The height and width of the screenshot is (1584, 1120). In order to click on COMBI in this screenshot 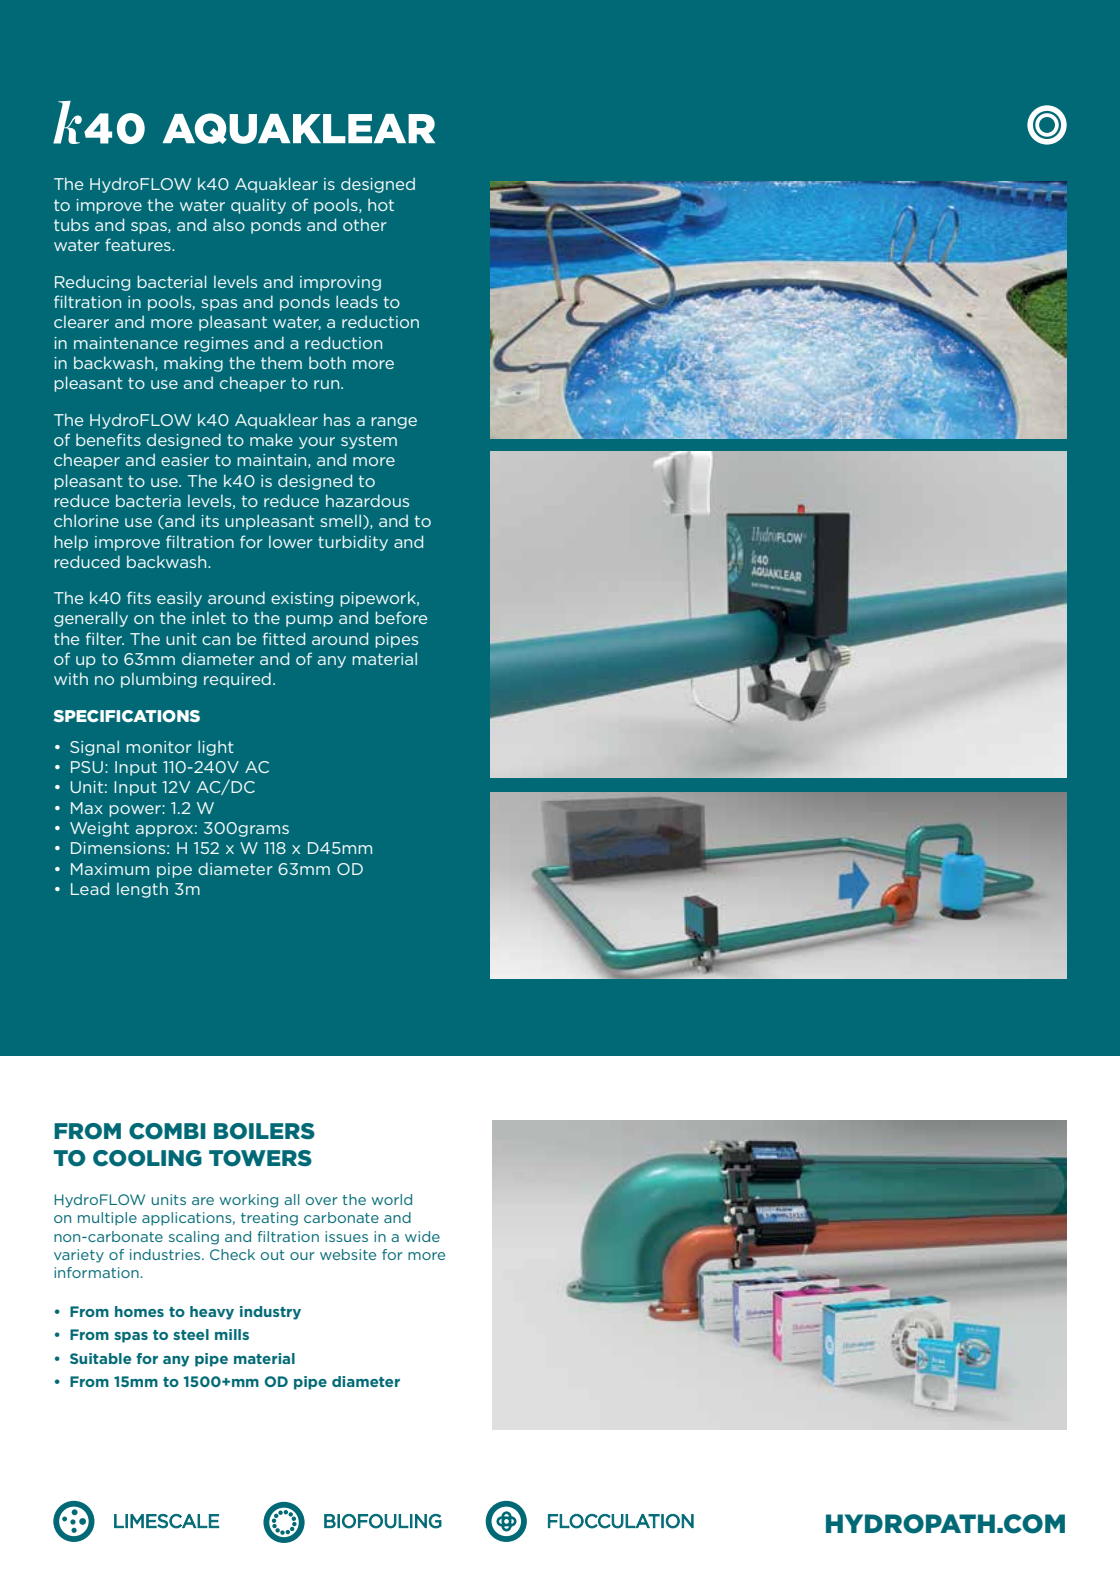, I will do `click(167, 1131)`.
